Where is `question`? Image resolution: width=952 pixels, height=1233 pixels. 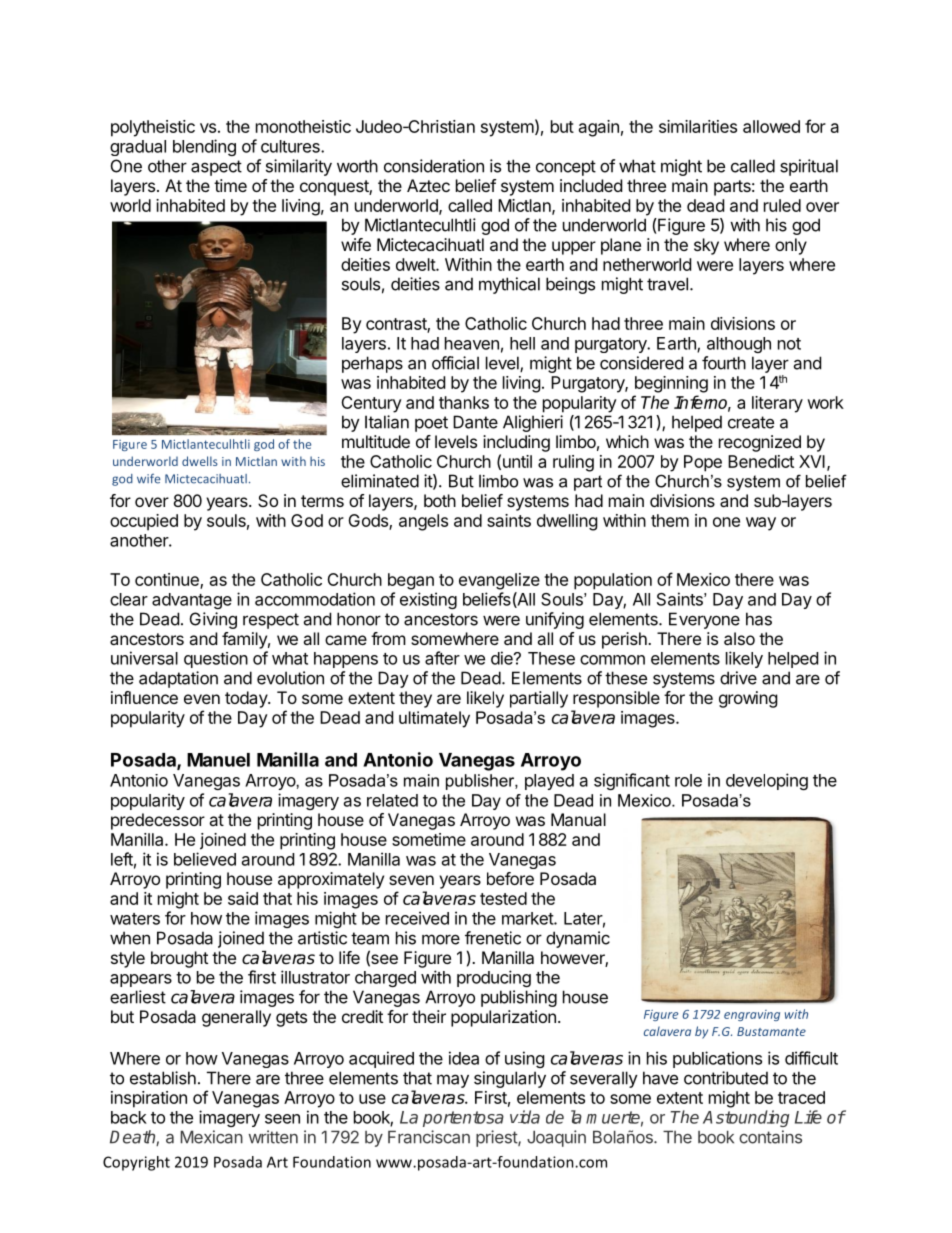
question is located at coordinates (216, 660).
